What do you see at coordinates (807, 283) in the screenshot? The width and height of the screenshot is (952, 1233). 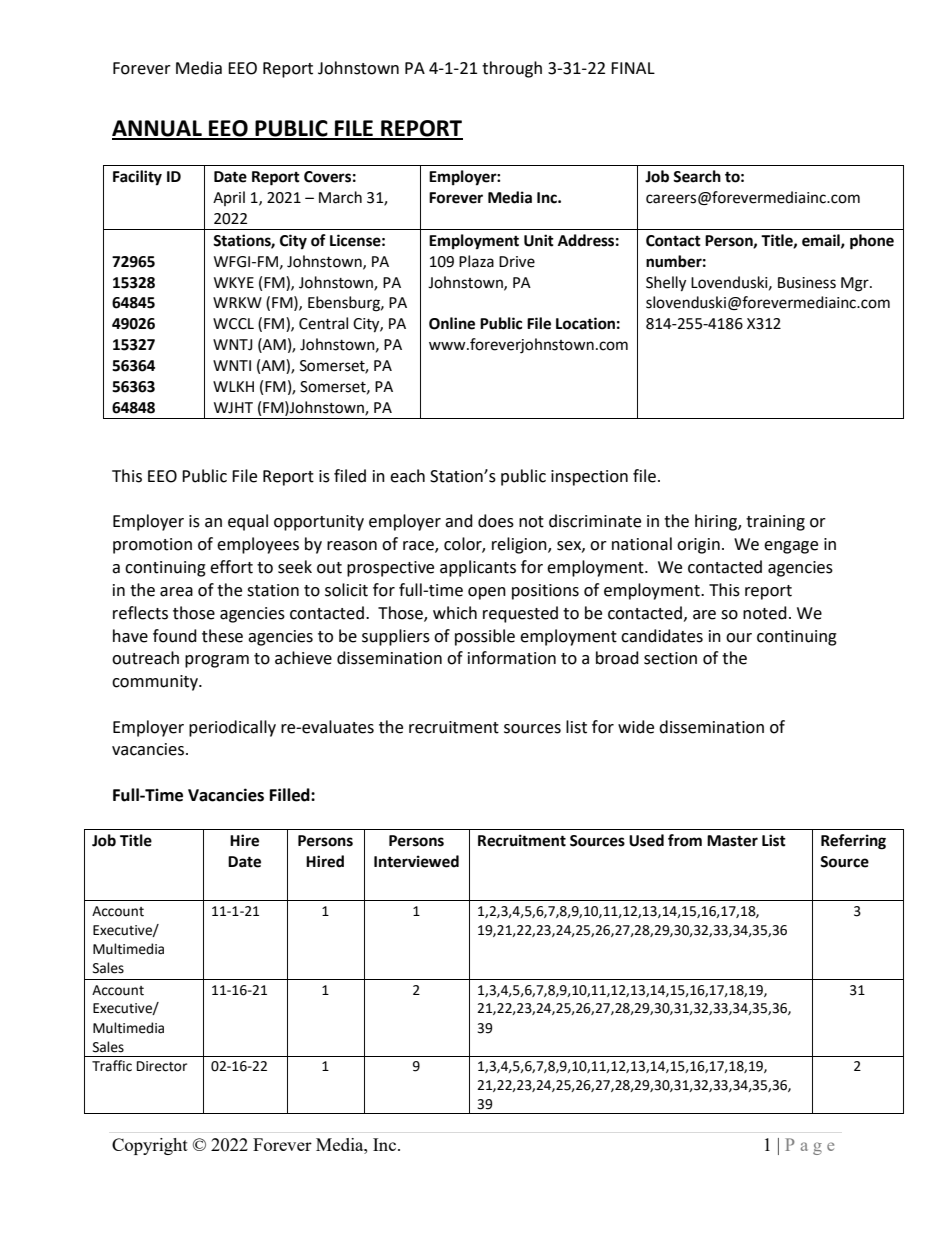 I see `Business` at bounding box center [807, 283].
